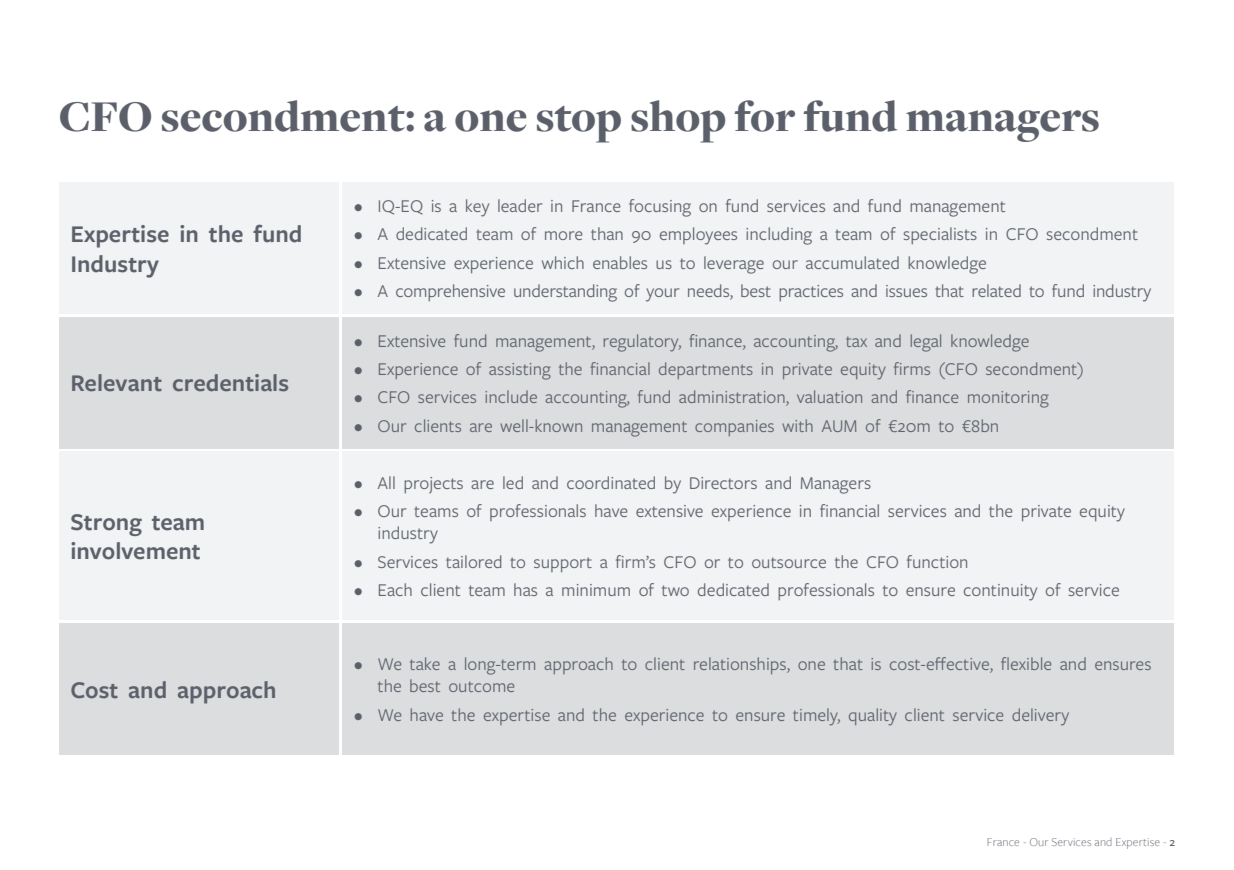 This screenshot has height=870, width=1234. Describe the element at coordinates (839, 426) in the screenshot. I see `AUM` at that location.
